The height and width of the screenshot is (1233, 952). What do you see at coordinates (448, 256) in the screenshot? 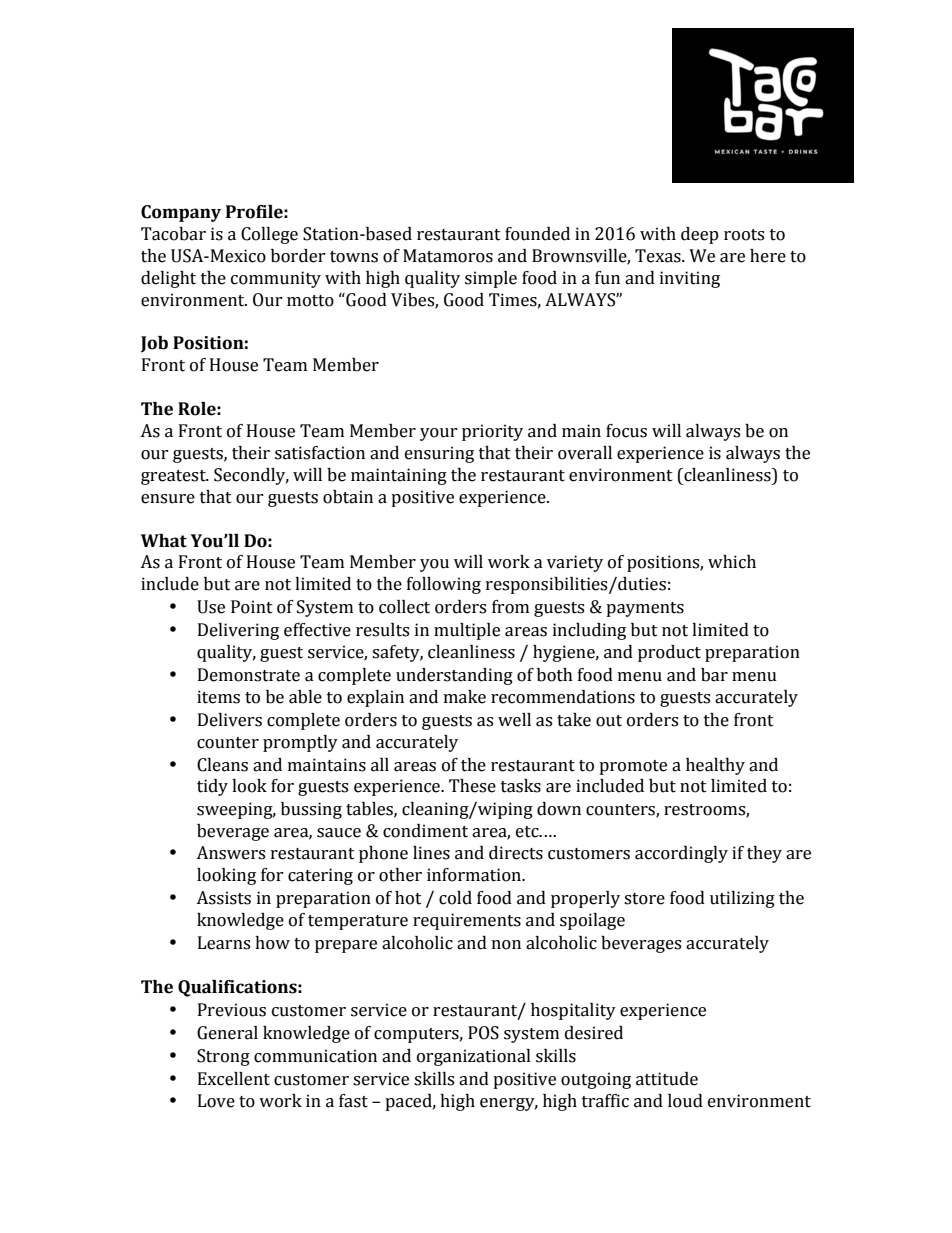
I see `Matamoros` at bounding box center [448, 256].
